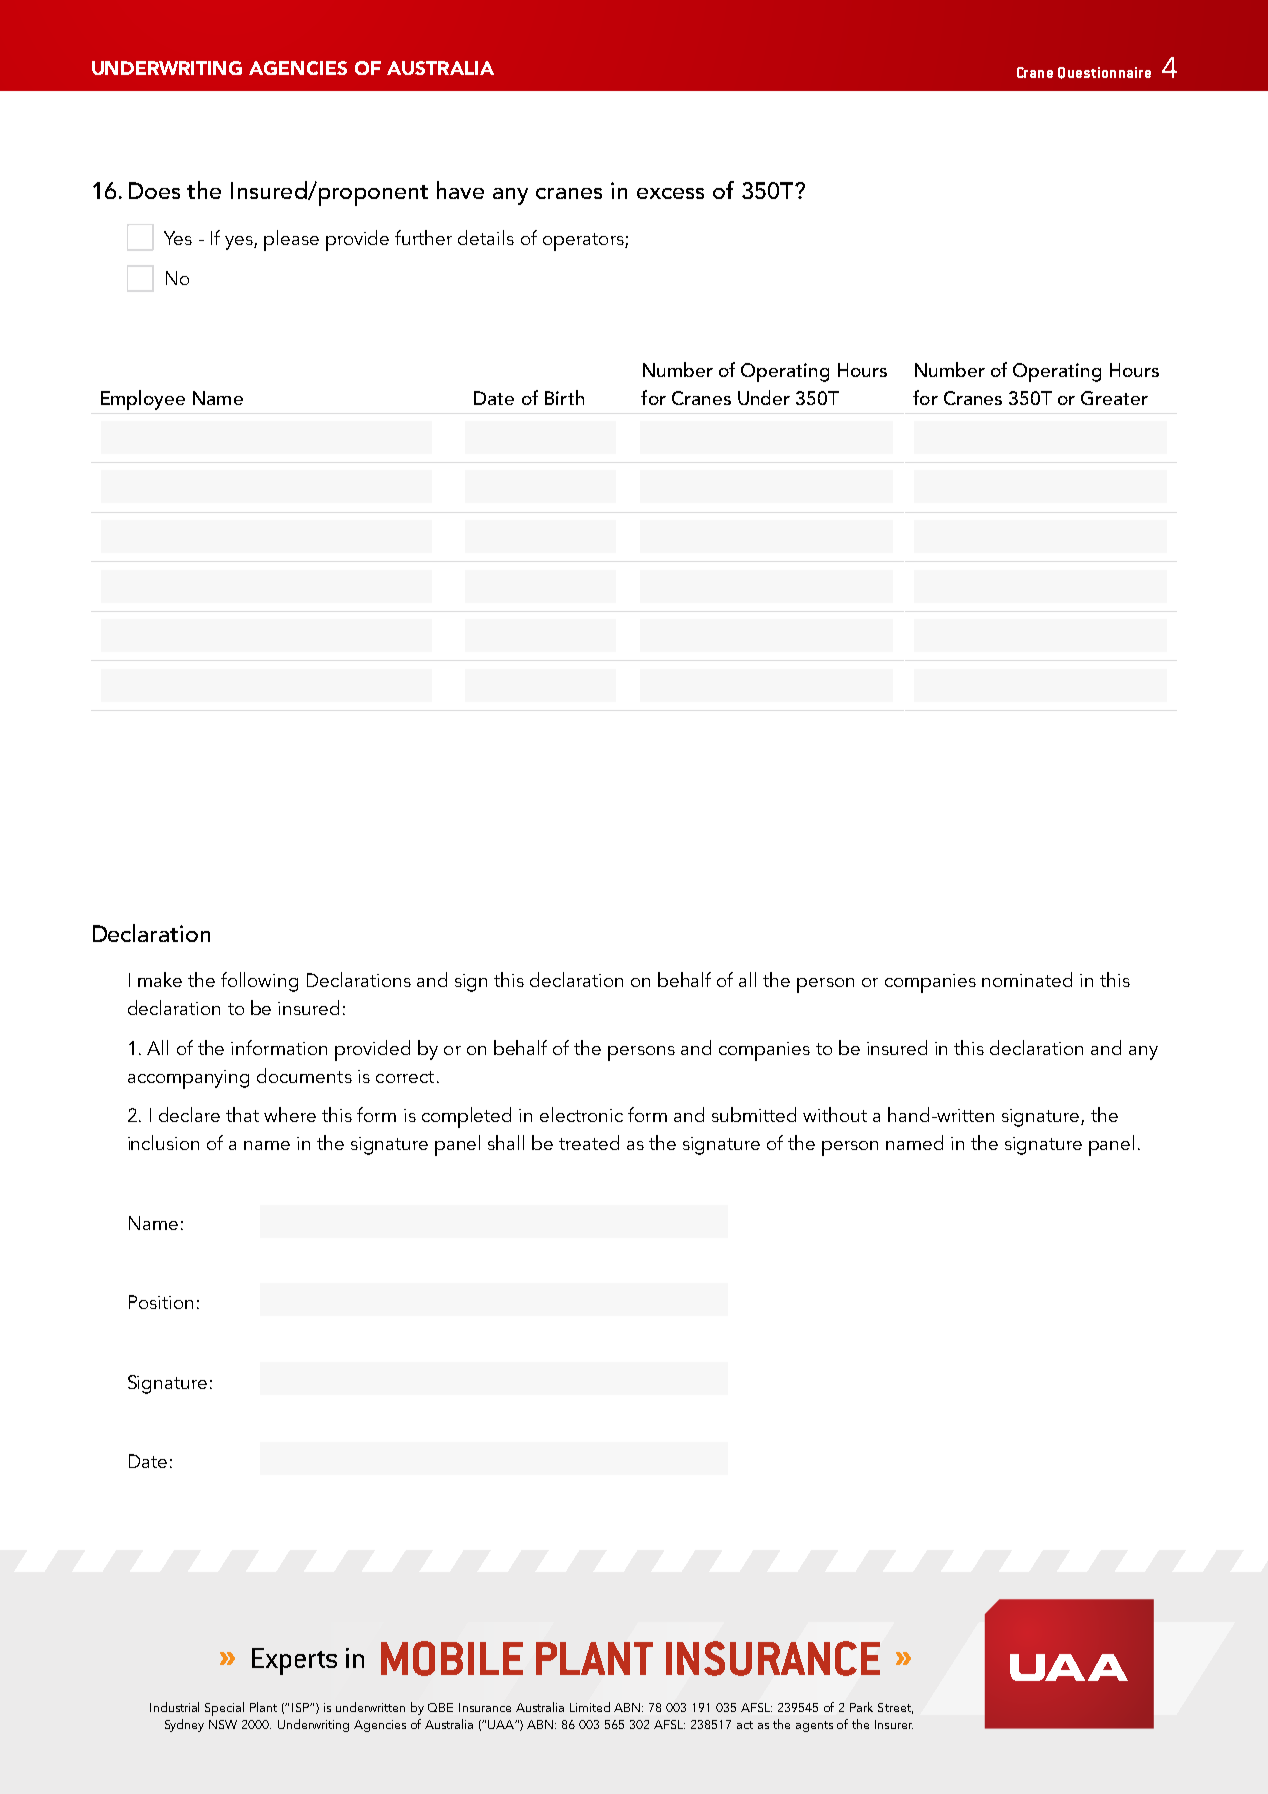 This screenshot has height=1794, width=1268. What do you see at coordinates (590, 1707) in the screenshot?
I see `Limited` at bounding box center [590, 1707].
